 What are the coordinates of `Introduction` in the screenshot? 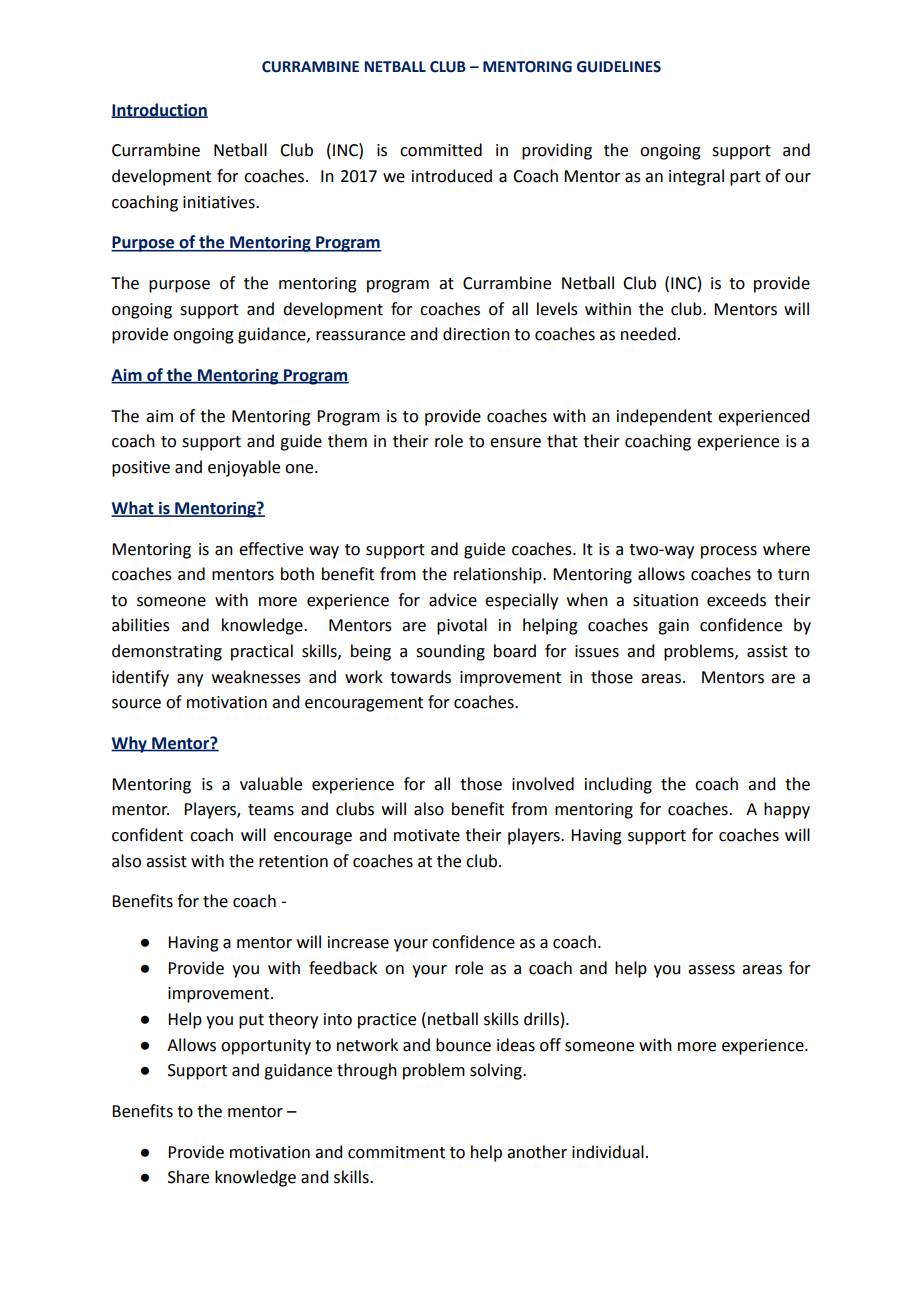 It's located at (159, 110).
